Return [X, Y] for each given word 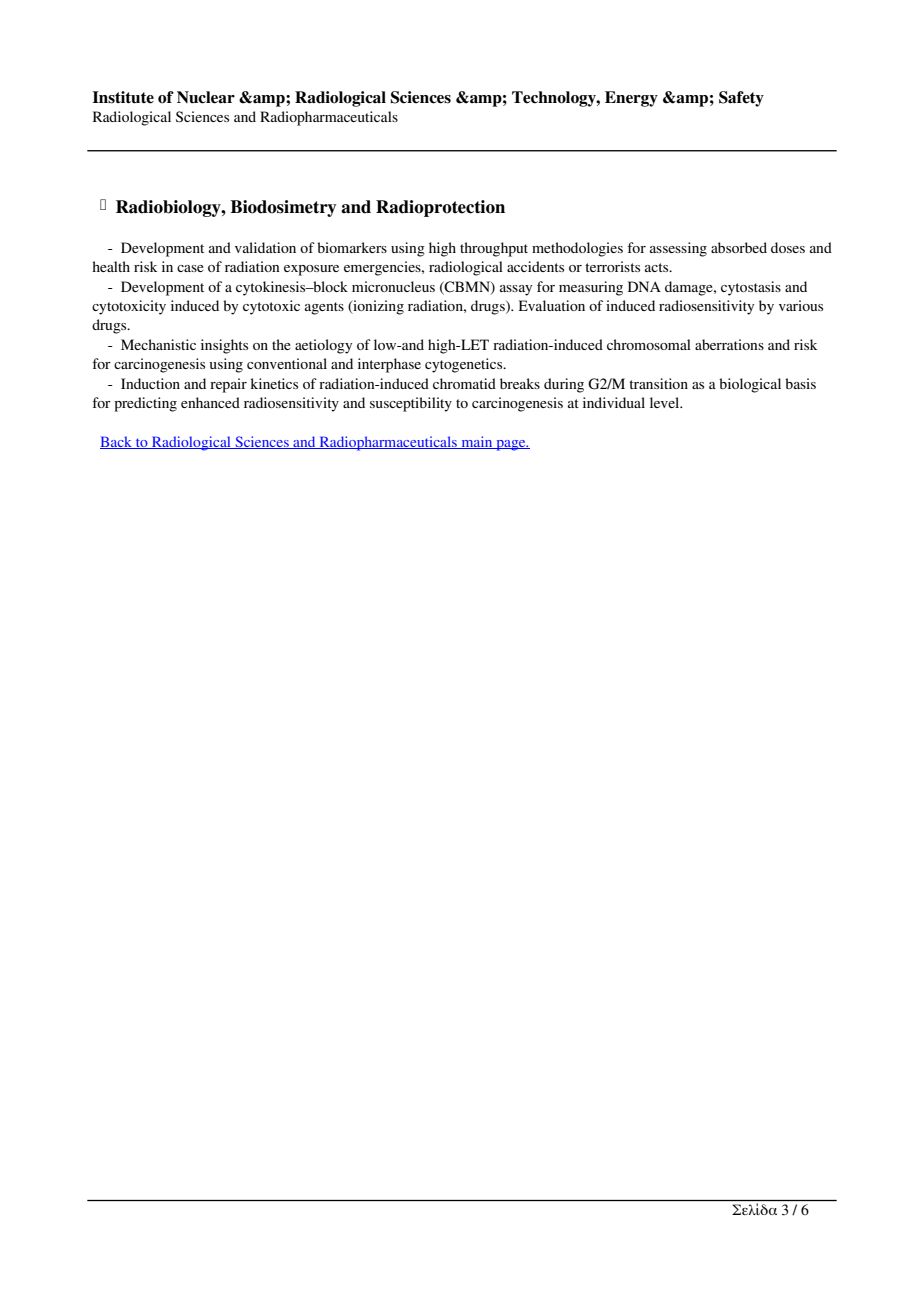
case [190, 268]
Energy [631, 99]
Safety [741, 99]
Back [117, 442]
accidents [535, 266]
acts [658, 267]
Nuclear [206, 97]
